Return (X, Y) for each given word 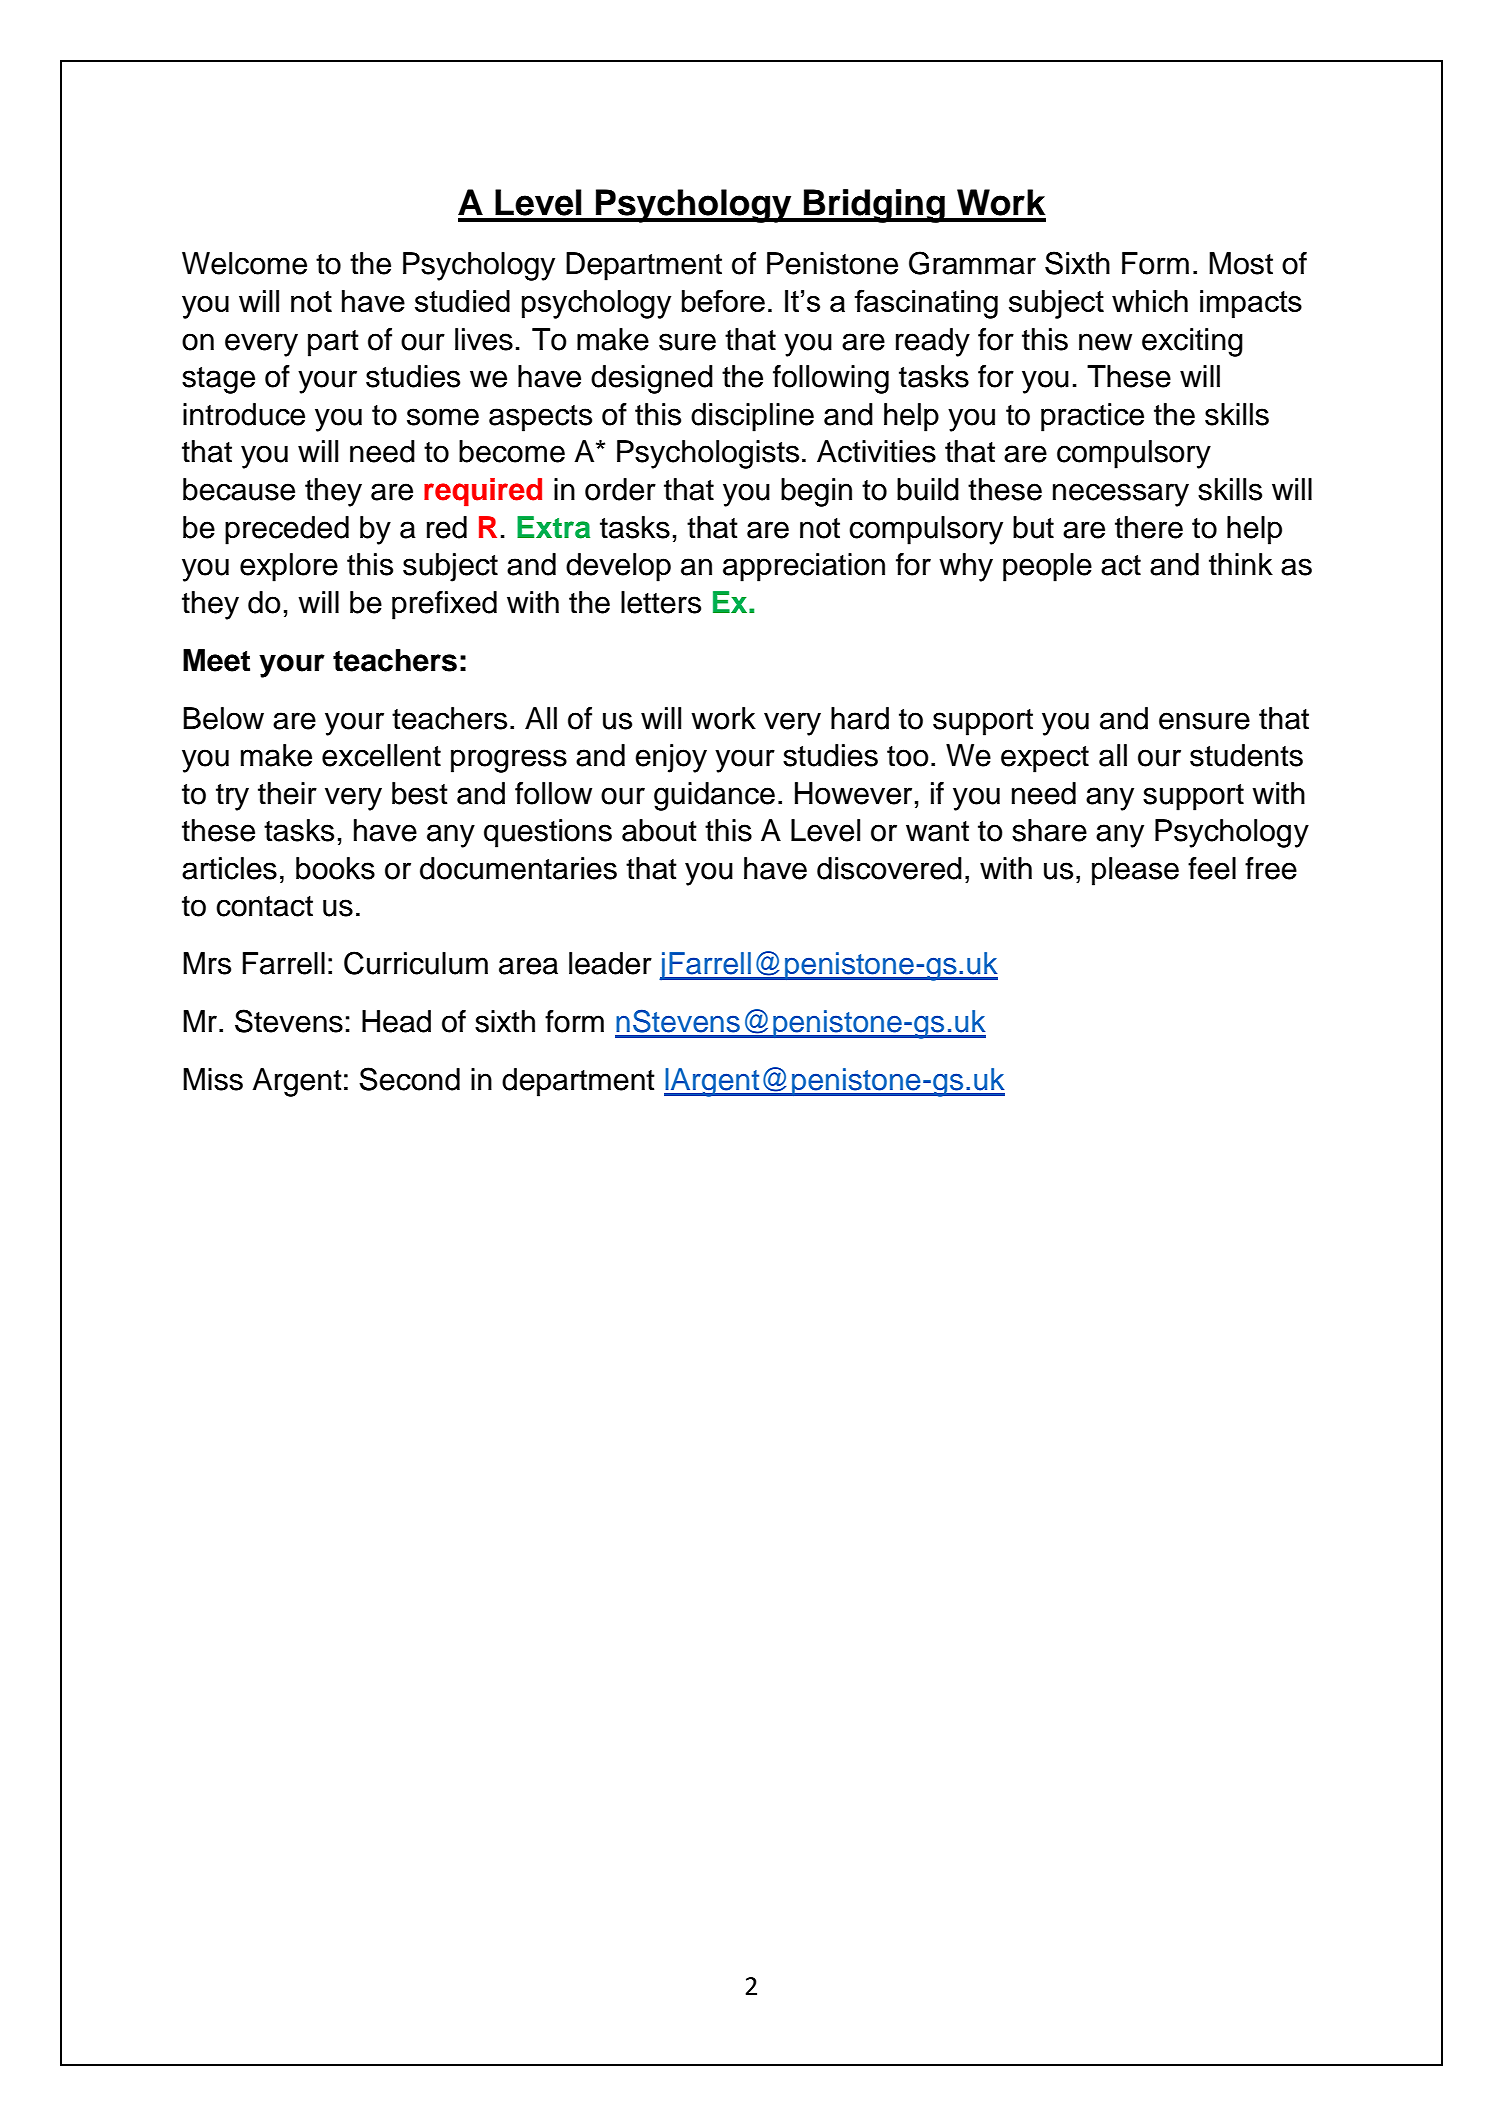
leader (610, 963)
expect (1045, 759)
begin (816, 492)
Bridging (874, 206)
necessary (1121, 495)
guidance (714, 796)
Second (409, 1079)
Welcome (244, 263)
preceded (287, 530)
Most (1241, 263)
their (287, 793)
